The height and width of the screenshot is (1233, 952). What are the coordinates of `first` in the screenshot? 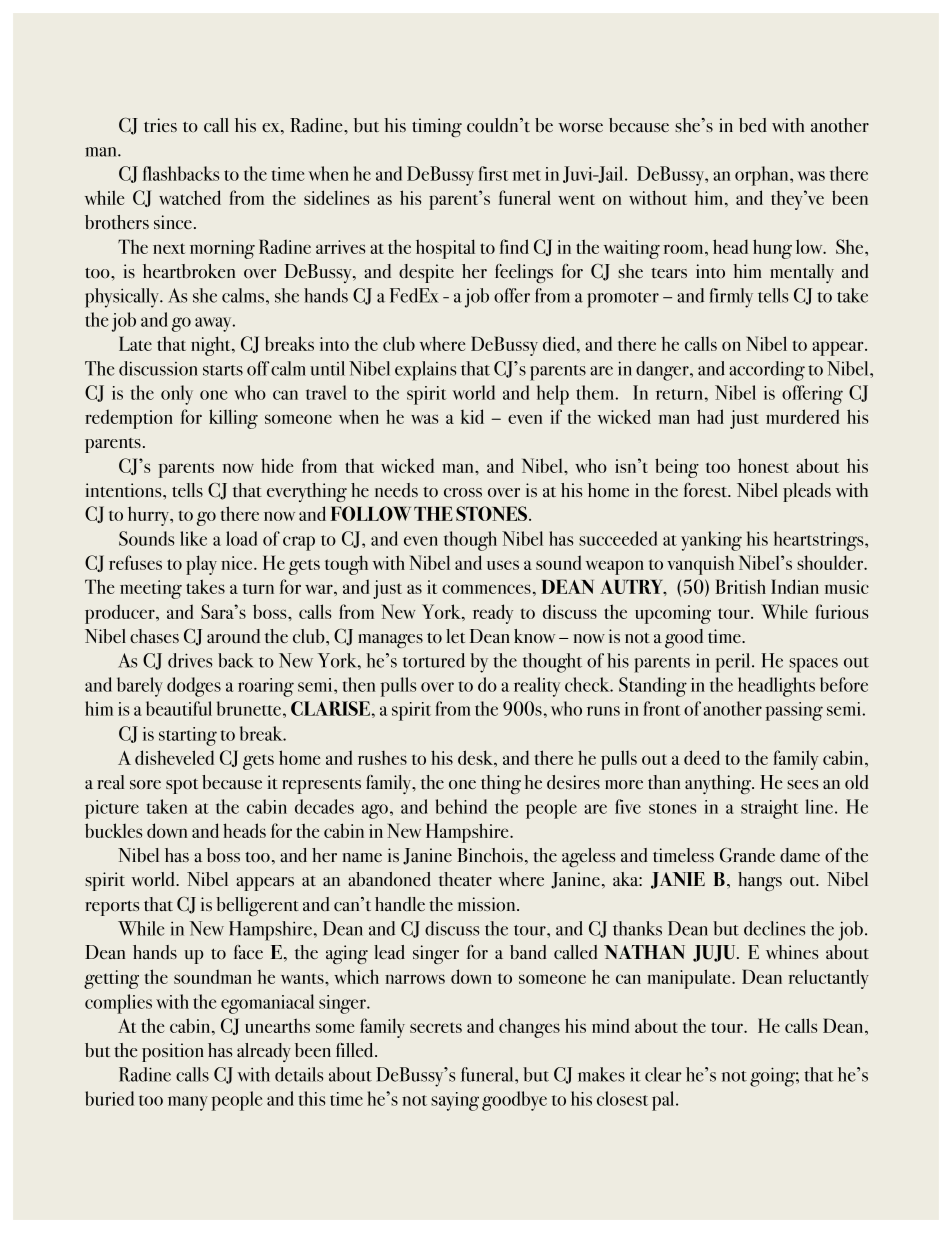 It's located at (493, 173).
